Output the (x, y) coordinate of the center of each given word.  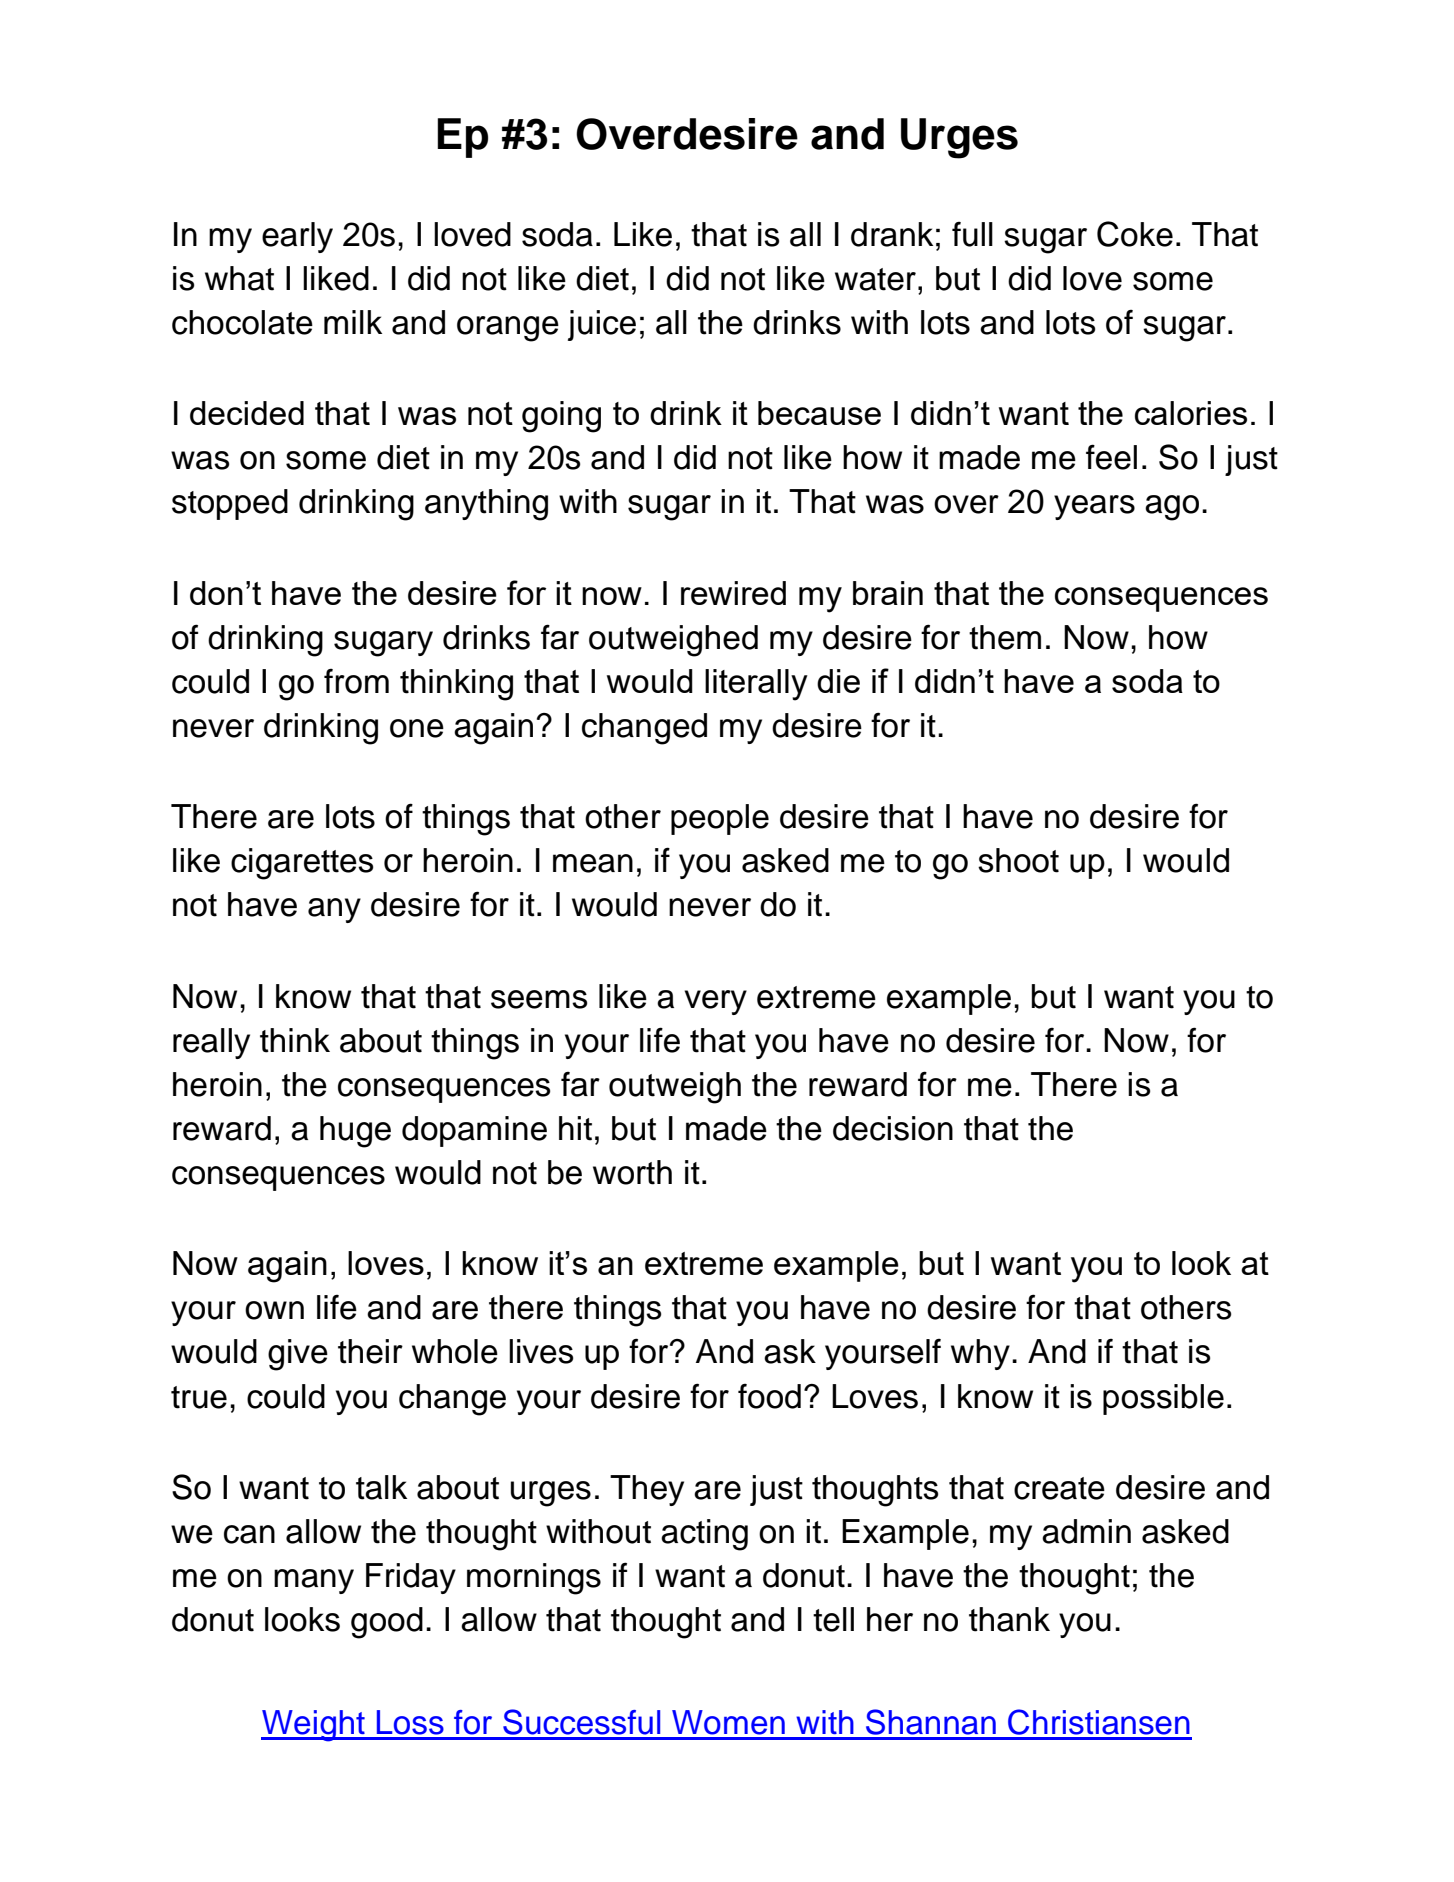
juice (602, 325)
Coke (1135, 234)
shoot (1018, 860)
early (297, 237)
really (211, 1043)
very (715, 1002)
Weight (314, 1726)
